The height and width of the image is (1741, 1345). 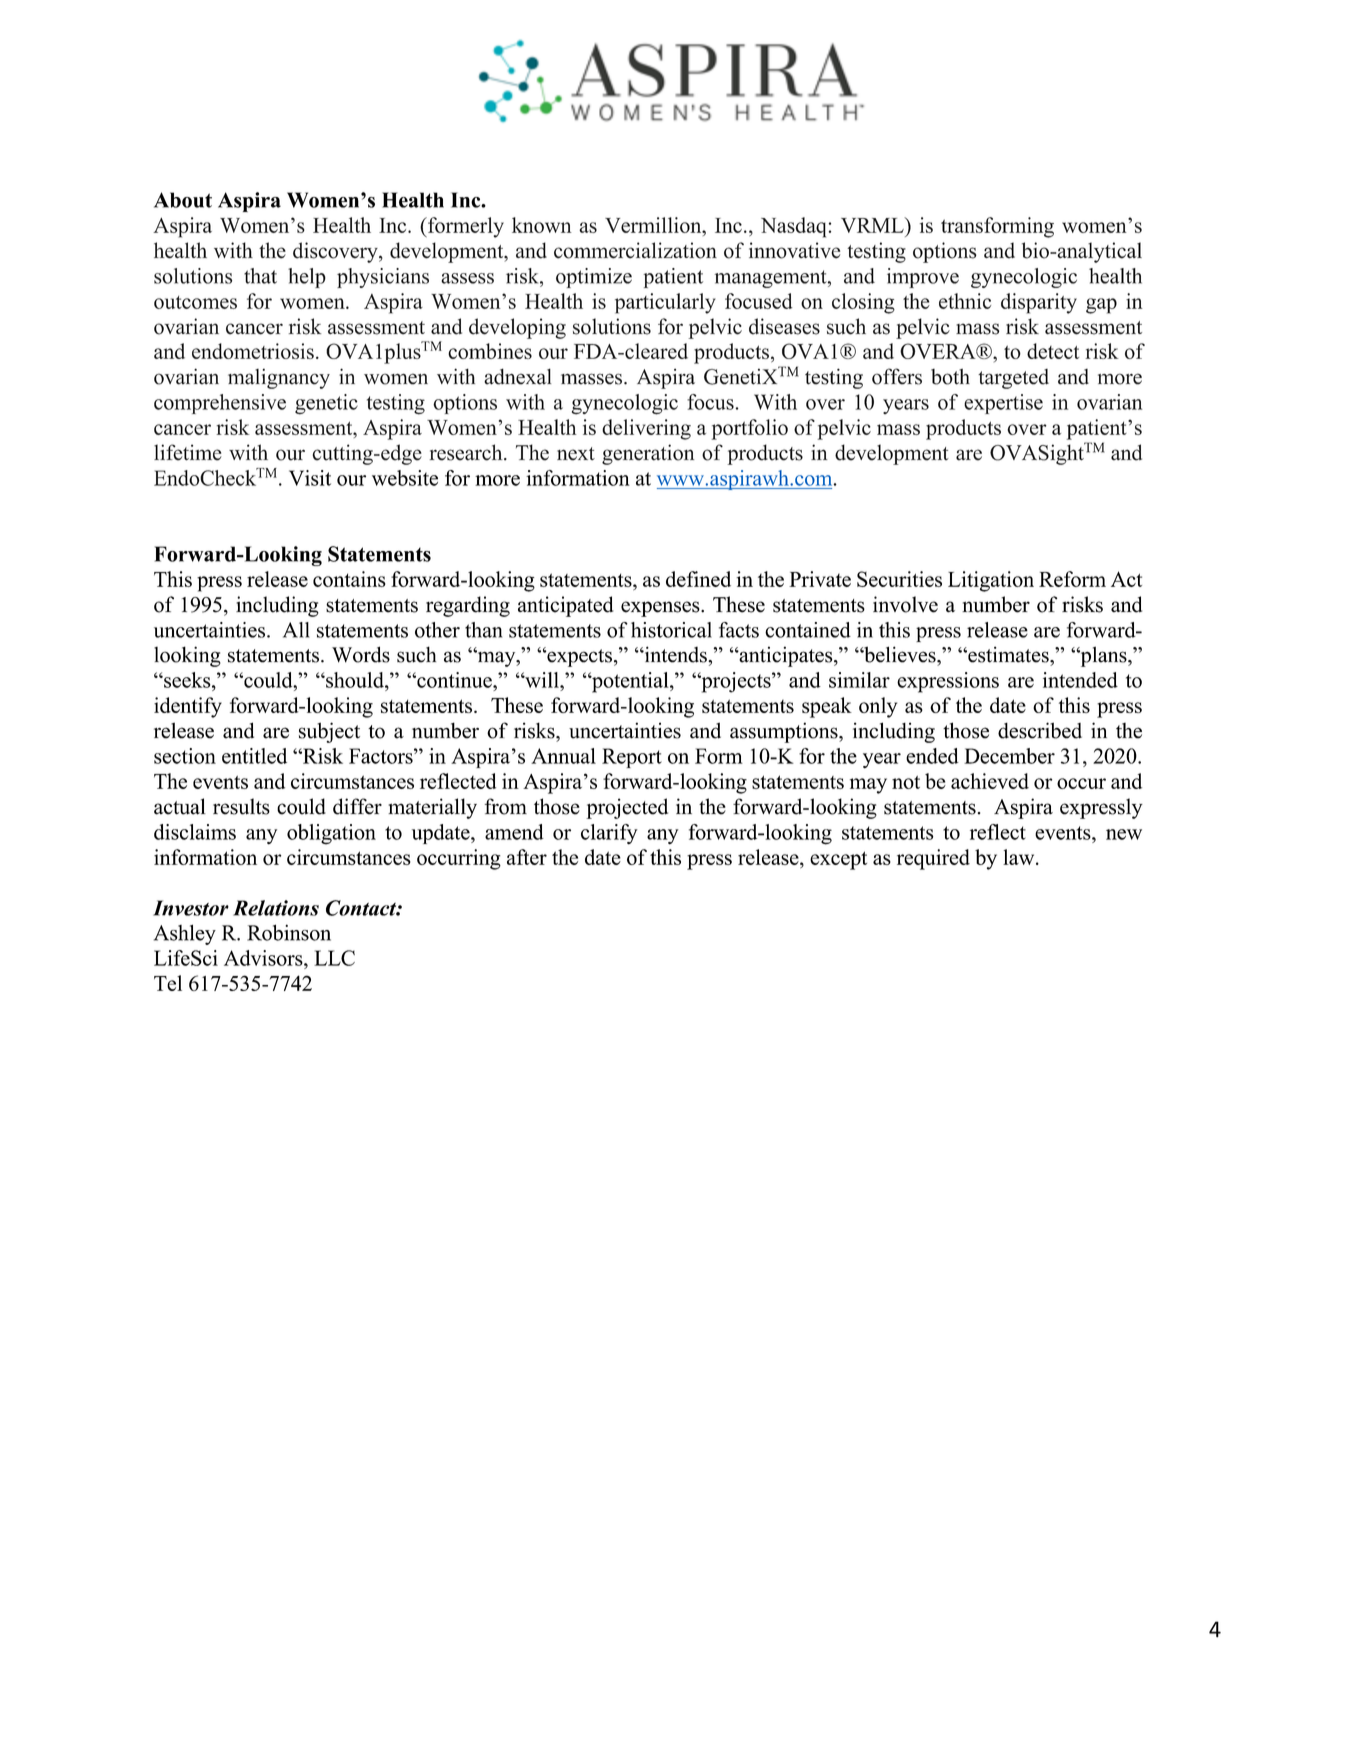 What do you see at coordinates (646, 429) in the image?
I see `delivering` at bounding box center [646, 429].
